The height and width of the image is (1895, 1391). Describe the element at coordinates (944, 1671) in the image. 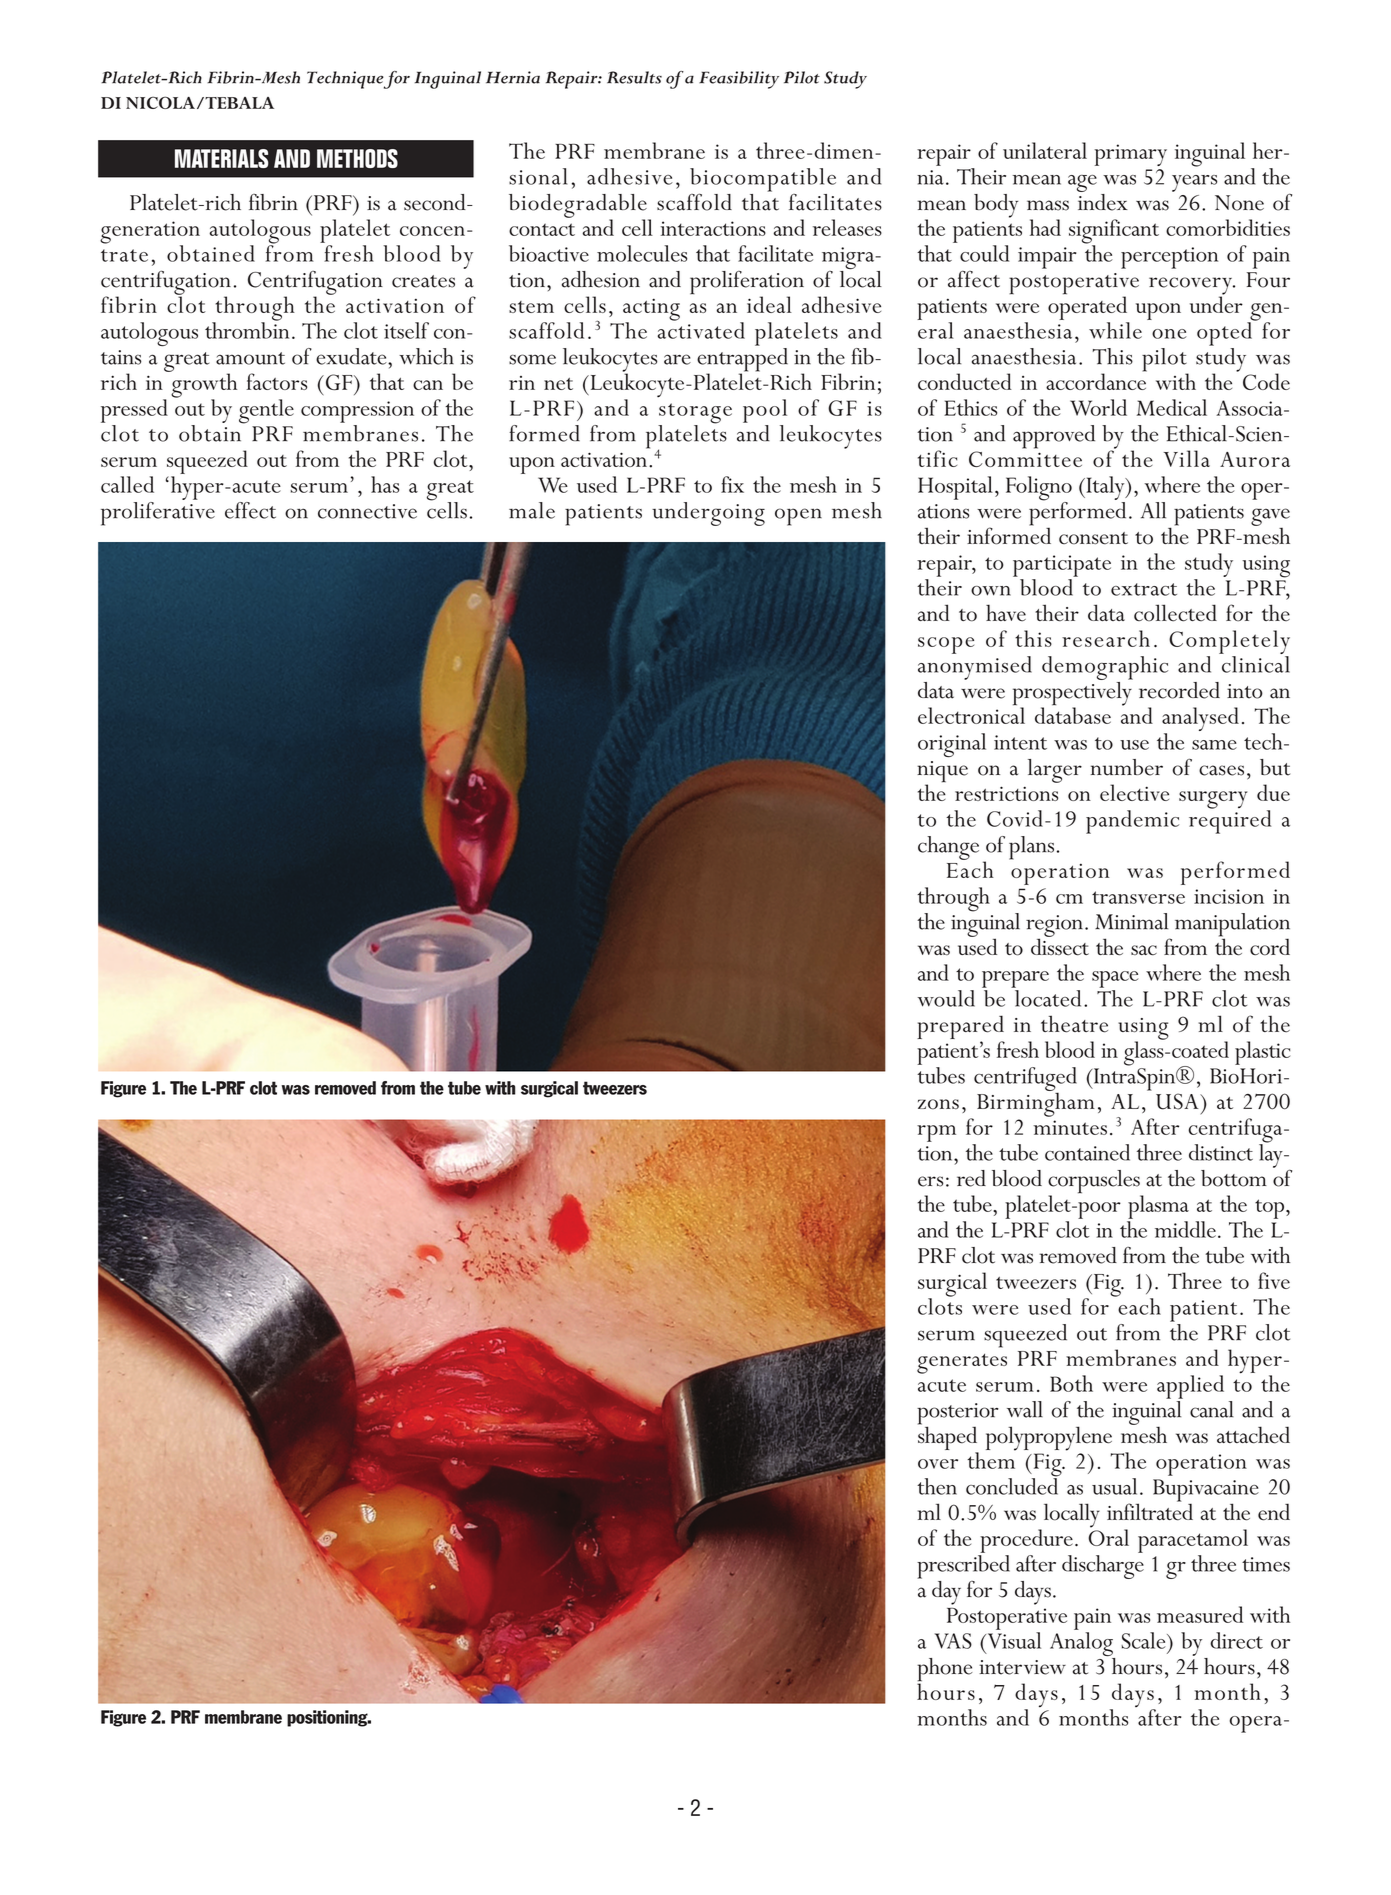

I see `phone` at that location.
